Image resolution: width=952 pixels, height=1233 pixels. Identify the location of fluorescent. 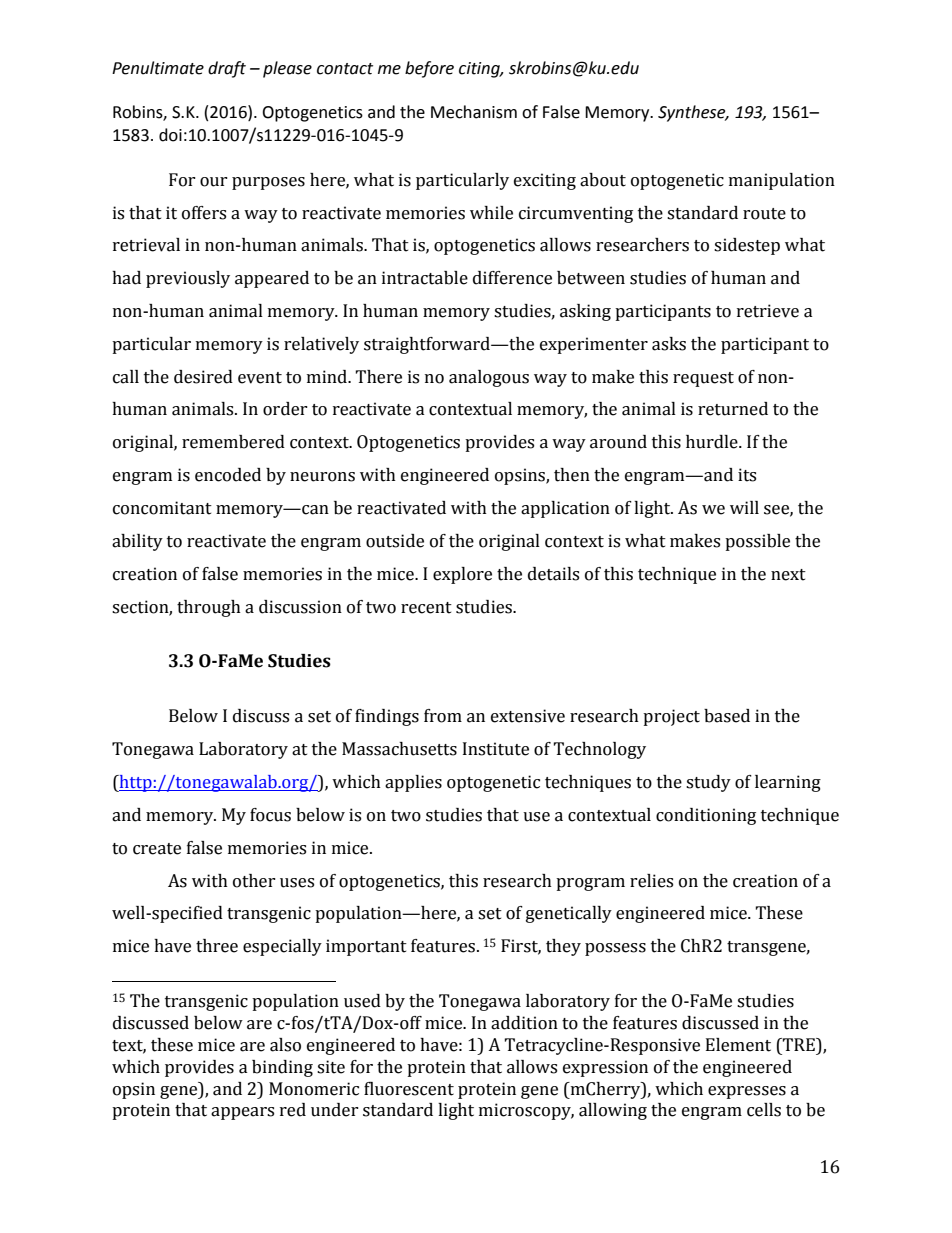
(409, 1089).
